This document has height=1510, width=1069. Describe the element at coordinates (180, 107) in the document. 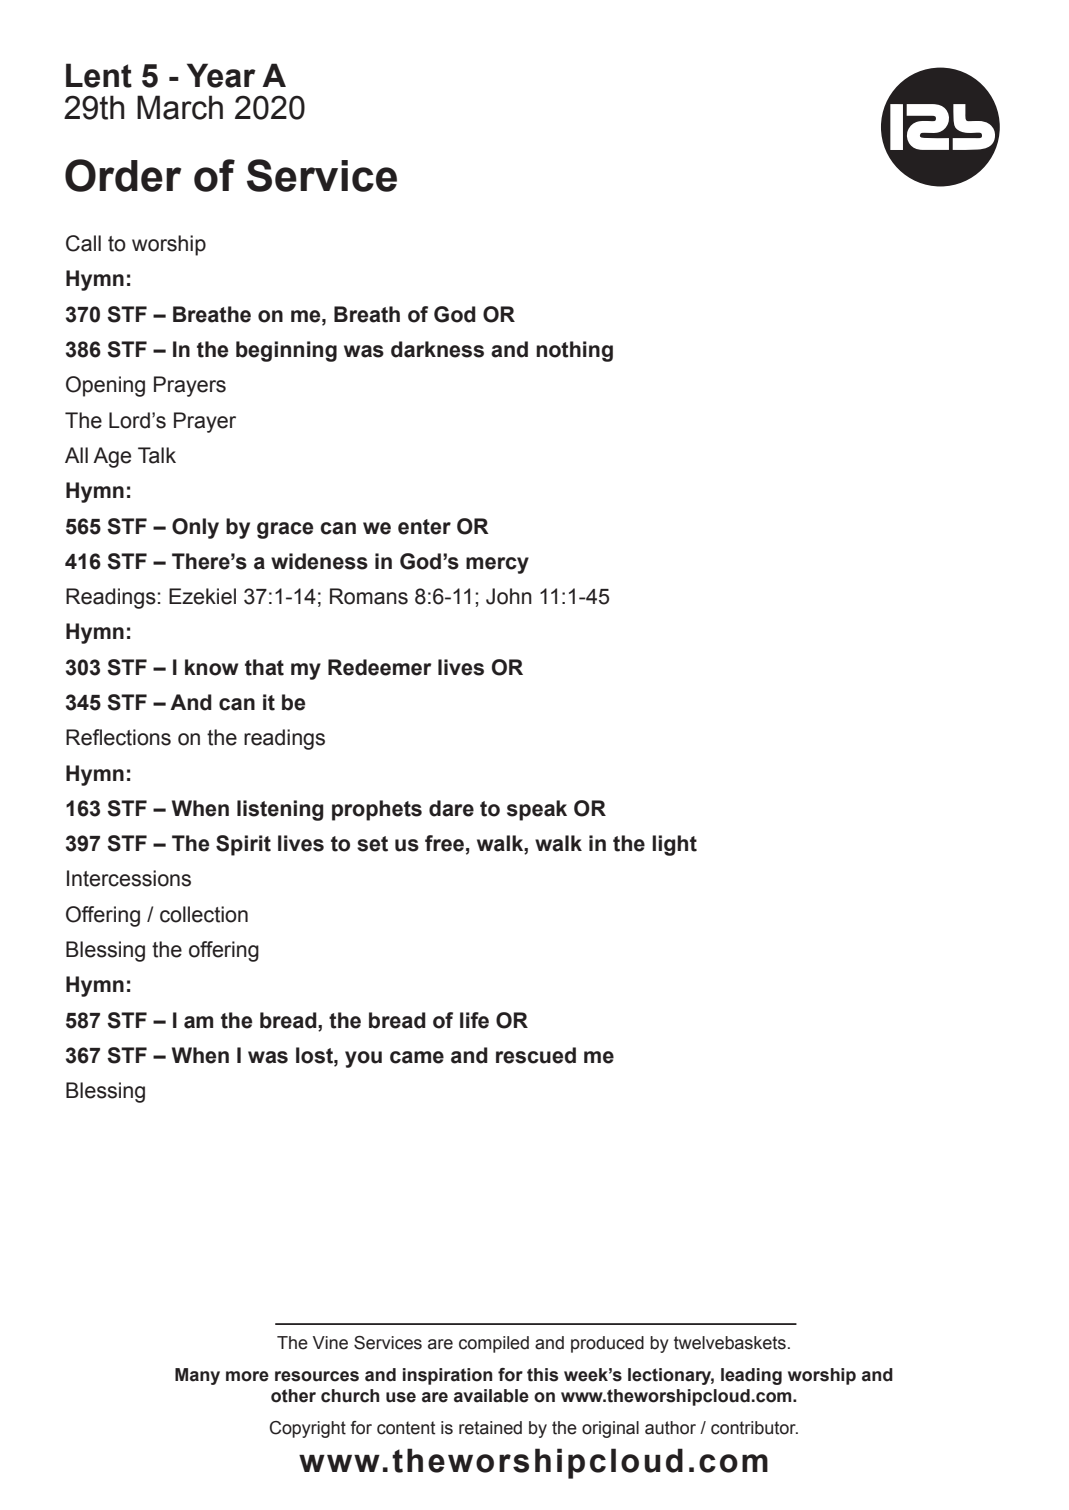

I see `March` at that location.
